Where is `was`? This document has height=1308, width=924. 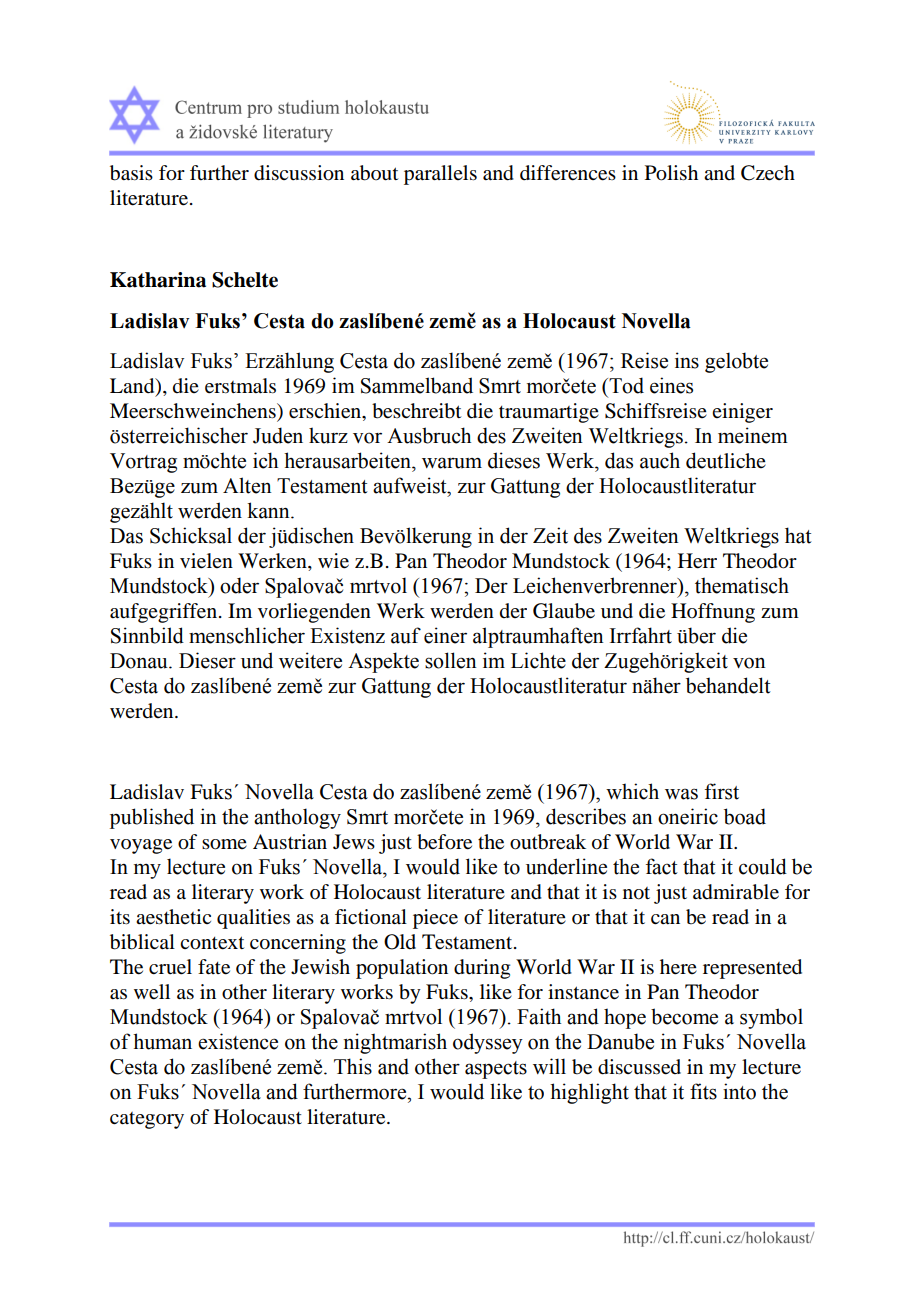 was is located at coordinates (681, 794).
